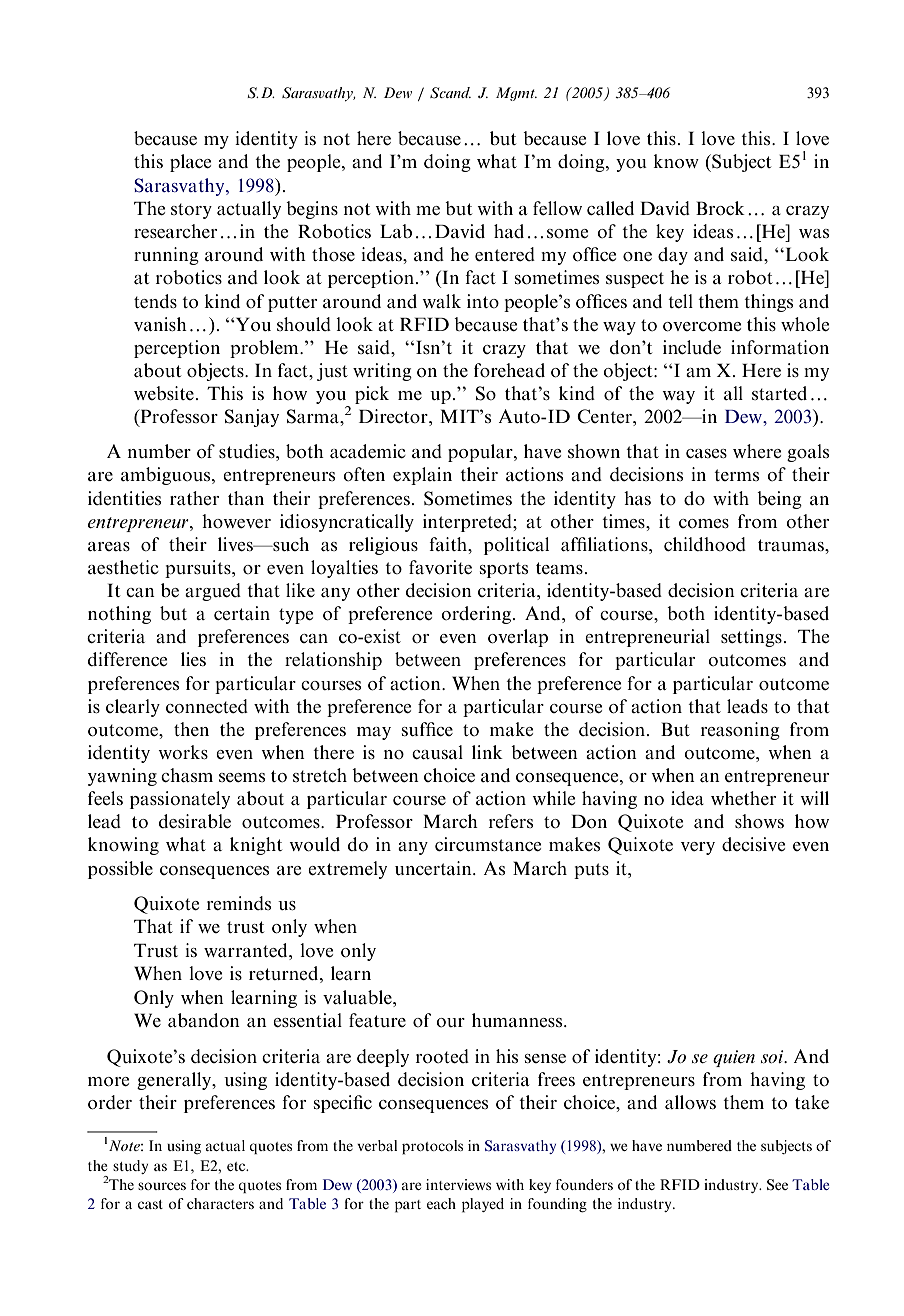 Image resolution: width=904 pixels, height=1316 pixels. What do you see at coordinates (516, 94) in the document?
I see `Mgmt` at bounding box center [516, 94].
